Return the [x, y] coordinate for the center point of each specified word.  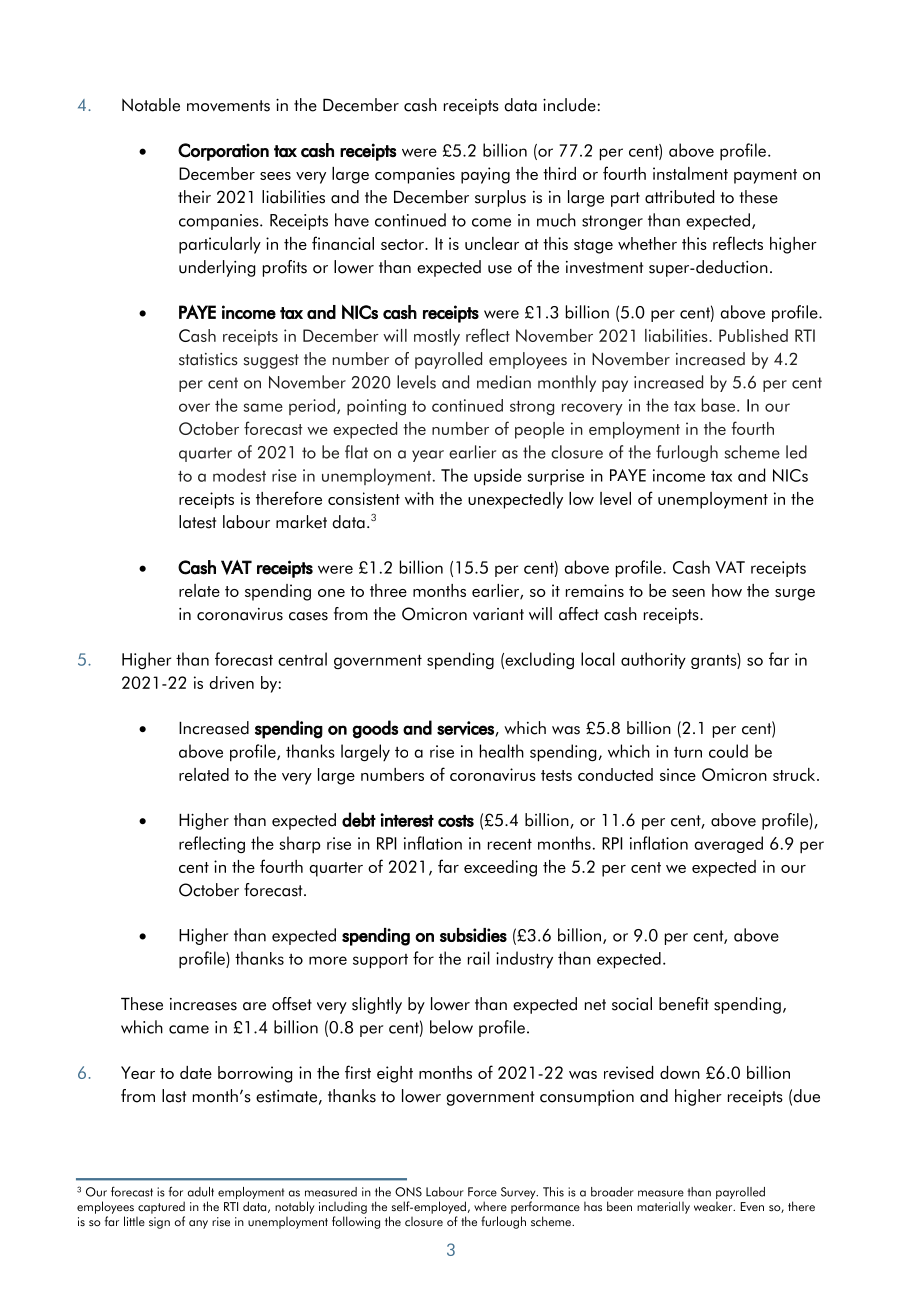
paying [485, 175]
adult [201, 1192]
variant [498, 614]
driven [232, 682]
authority [653, 660]
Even [752, 1206]
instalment [690, 173]
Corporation [223, 152]
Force [482, 1192]
